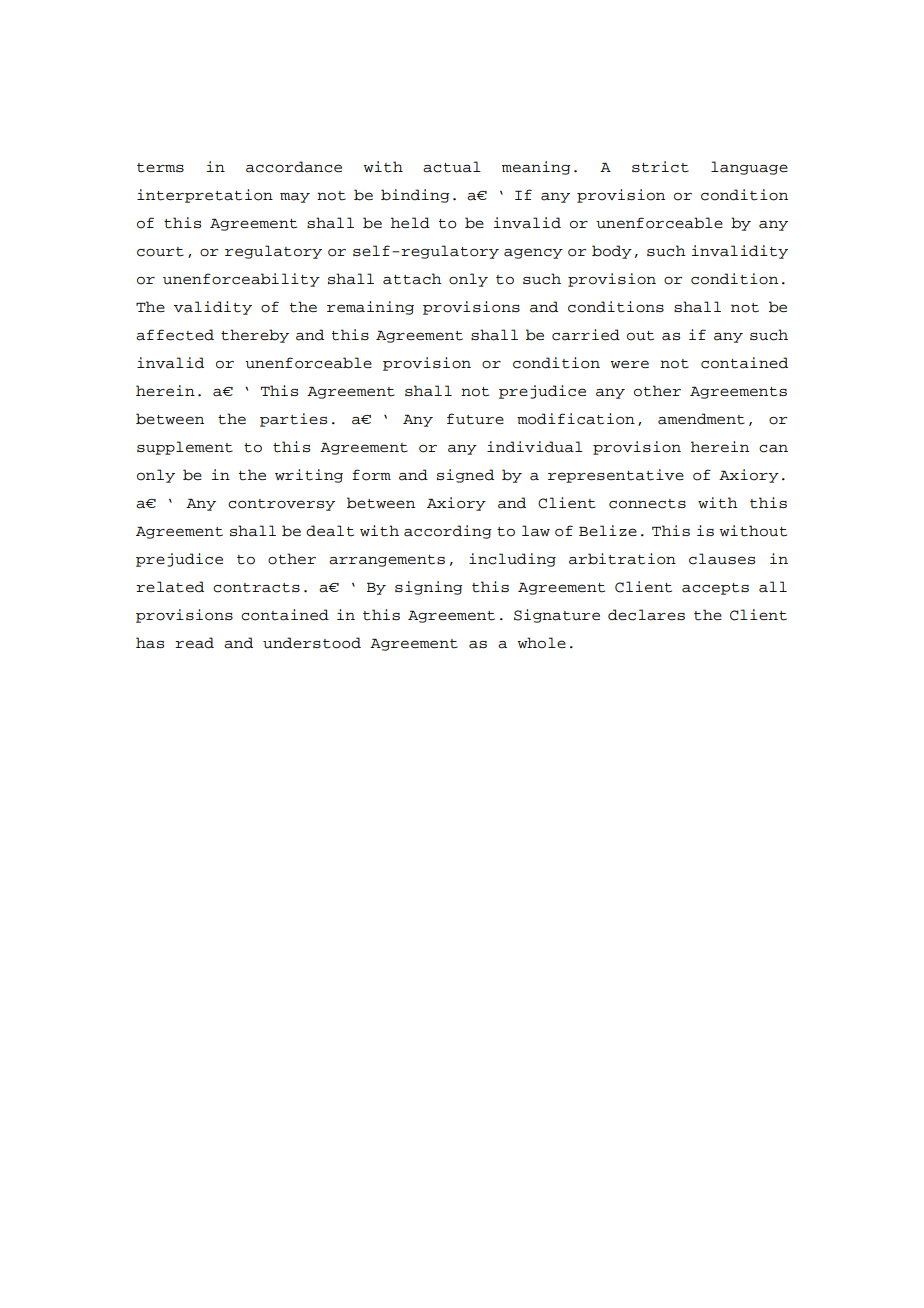  I want to click on actual, so click(452, 167).
